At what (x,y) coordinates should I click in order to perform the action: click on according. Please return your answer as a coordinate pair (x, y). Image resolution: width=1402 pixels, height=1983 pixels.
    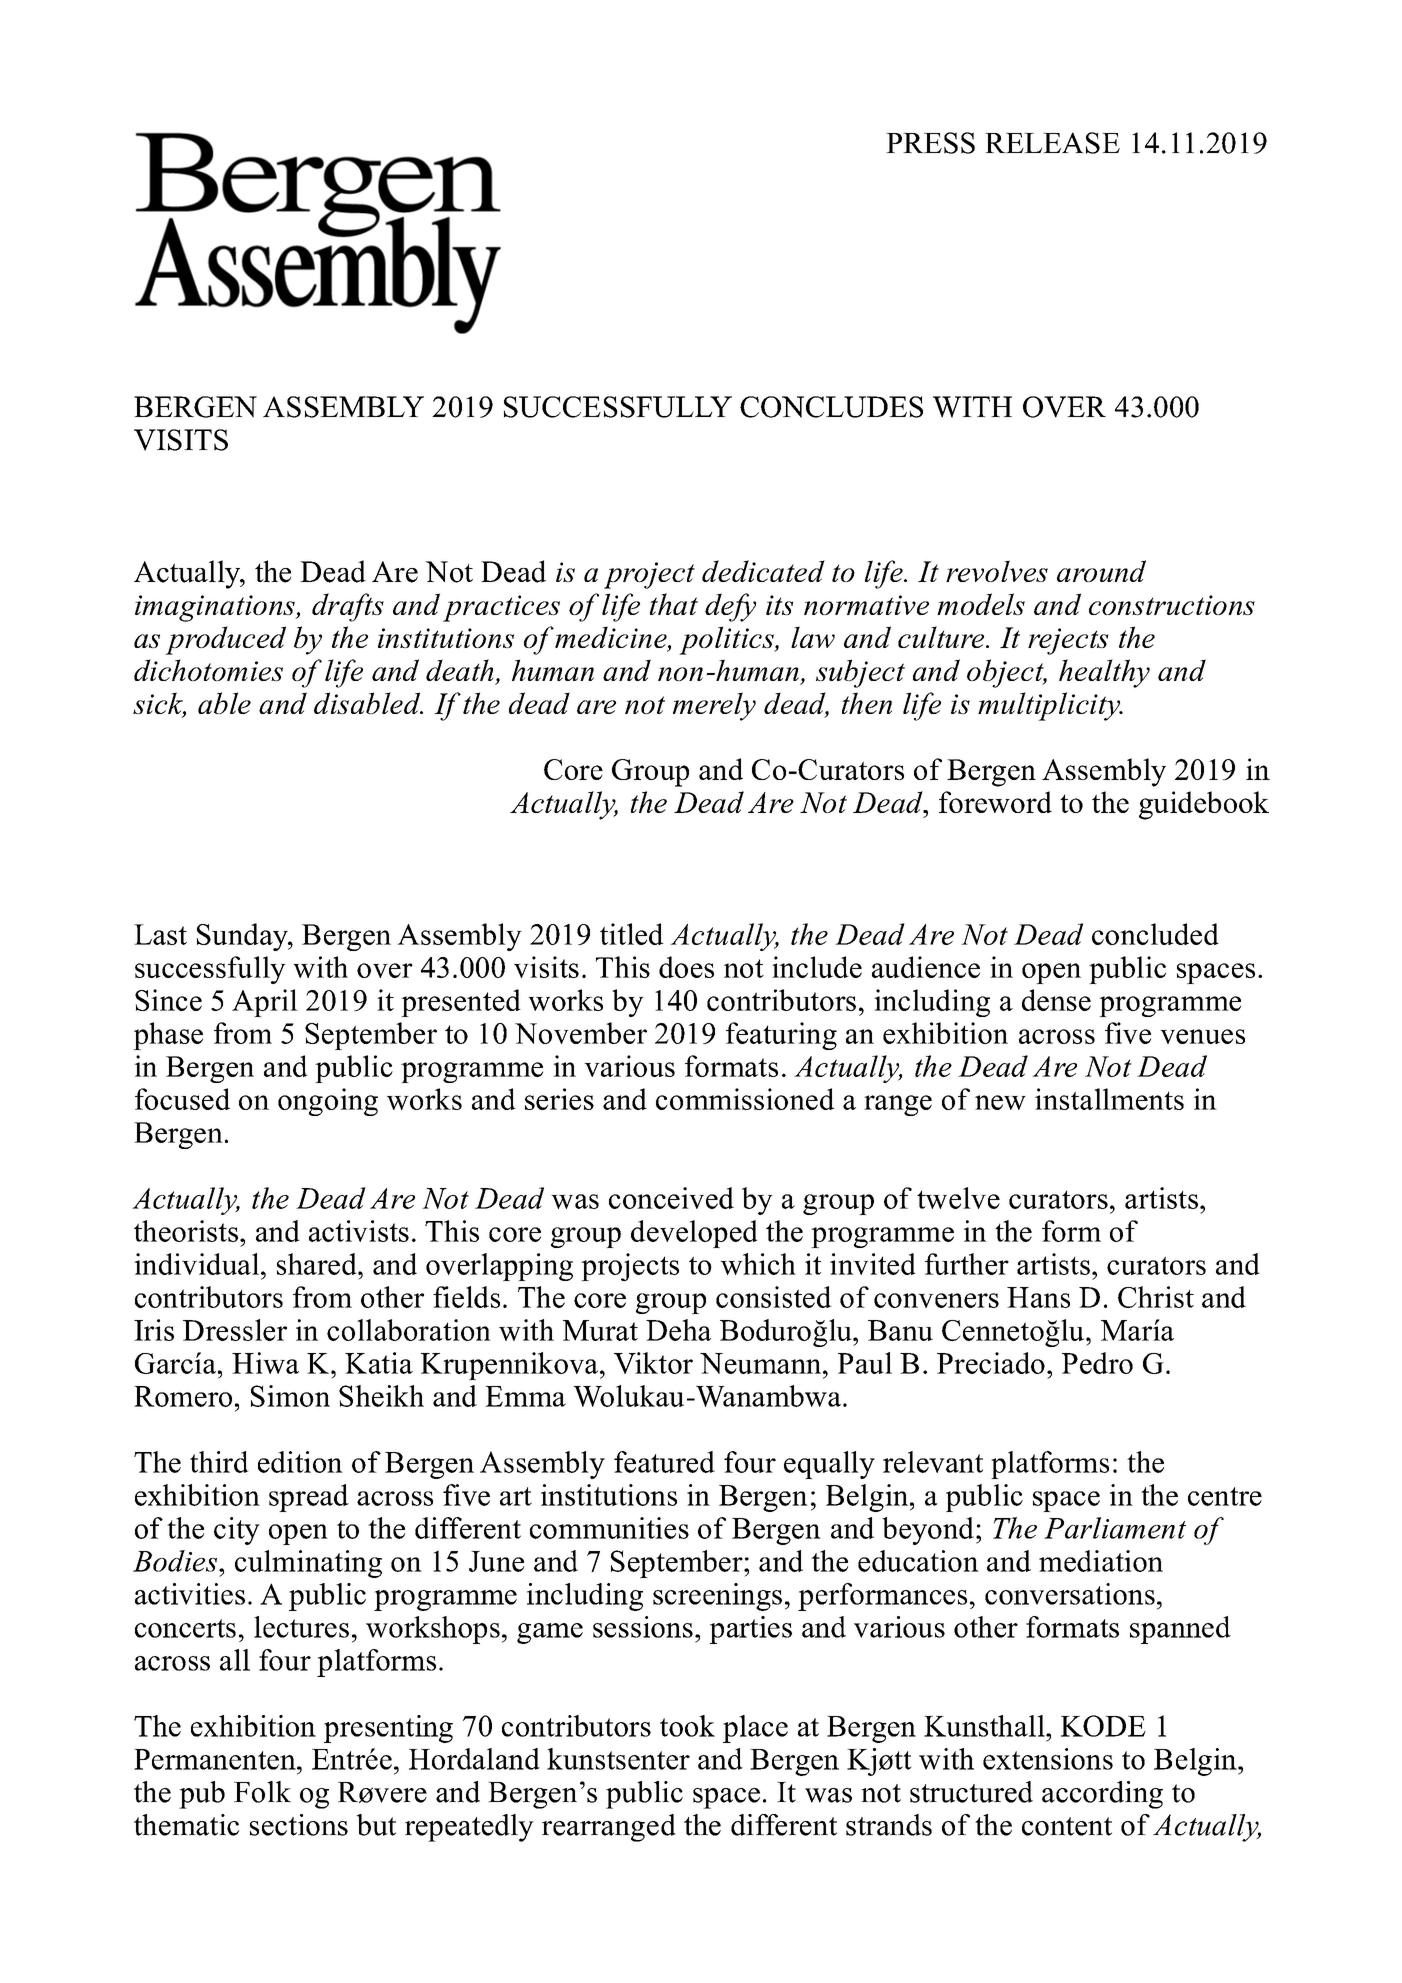
    Looking at the image, I should click on (1102, 1795).
